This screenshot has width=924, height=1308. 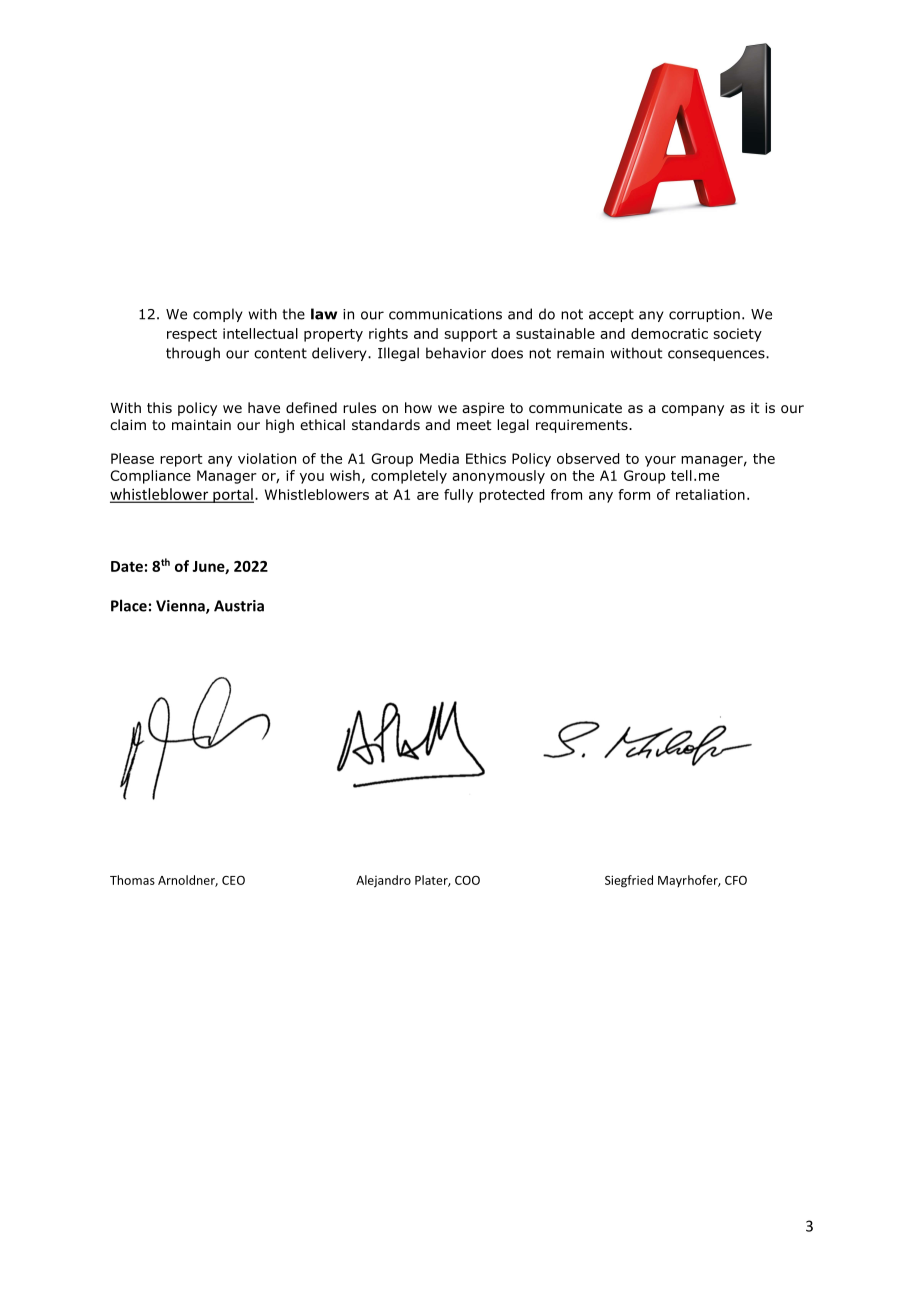 I want to click on are, so click(x=428, y=496).
